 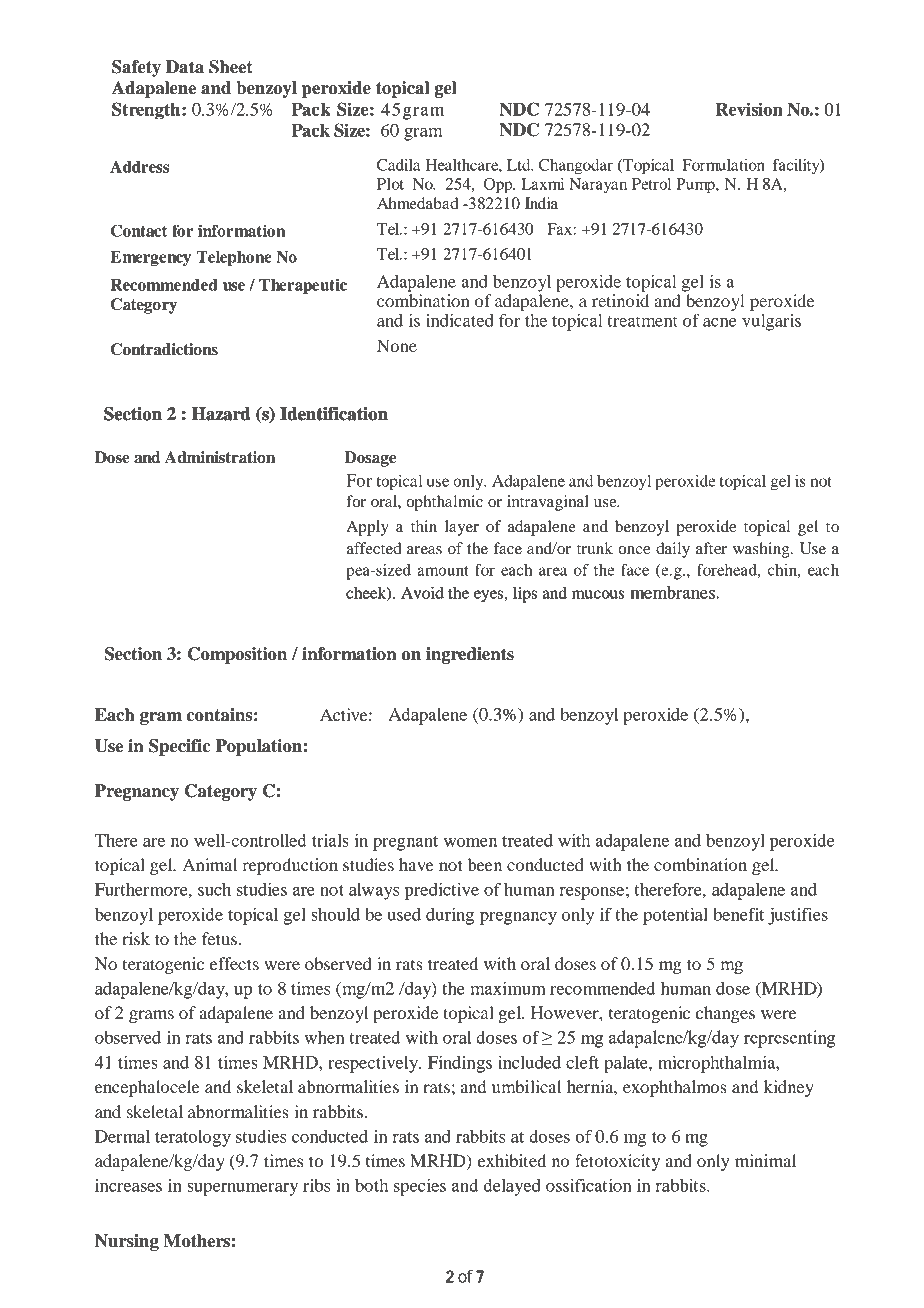 I want to click on Ltd, so click(x=520, y=165).
